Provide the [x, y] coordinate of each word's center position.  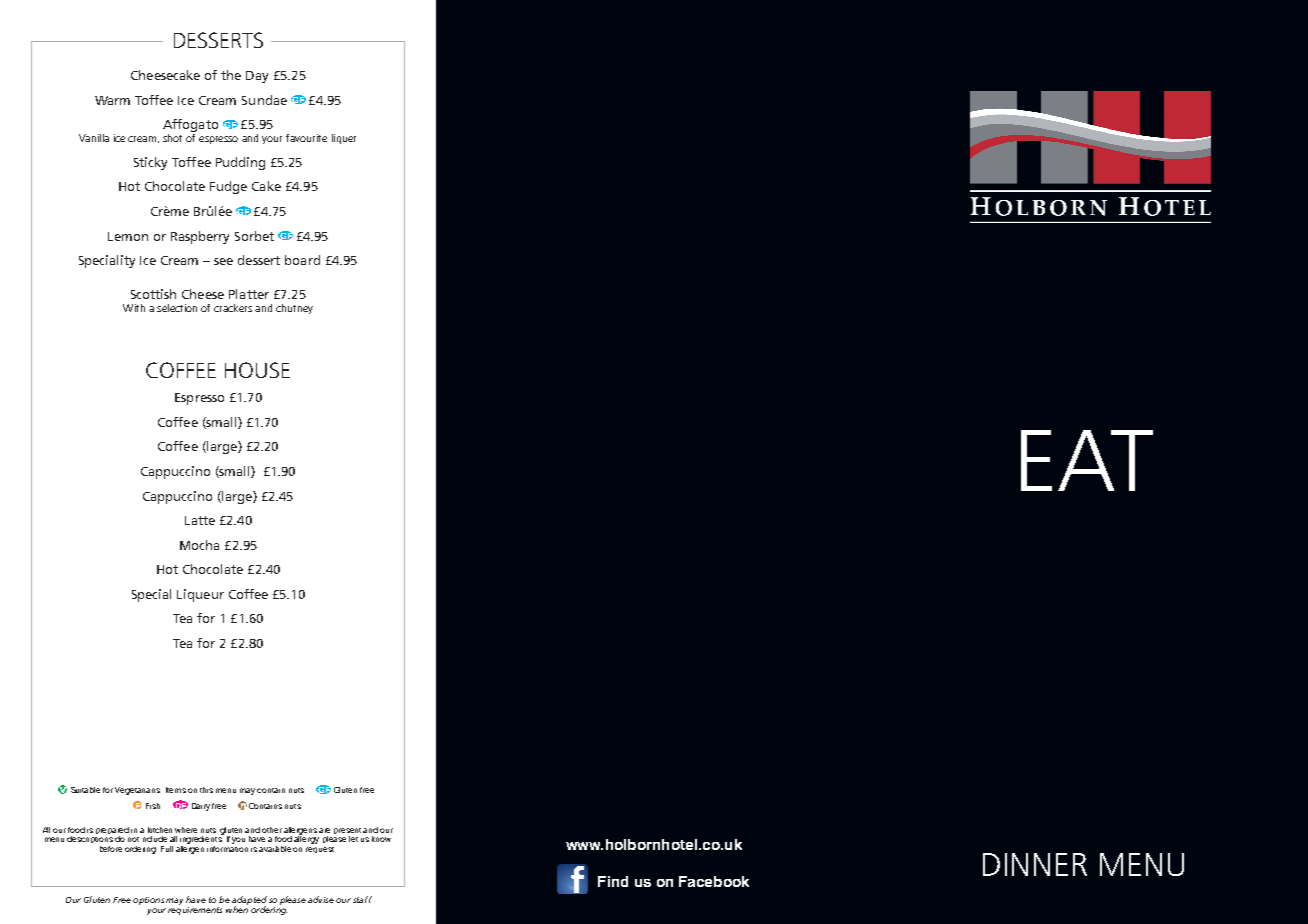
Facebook [714, 881]
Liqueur [200, 595]
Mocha [199, 545]
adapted [249, 901]
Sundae [264, 100]
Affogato [190, 125]
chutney [294, 309]
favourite [306, 138]
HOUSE [257, 370]
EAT [1087, 460]
